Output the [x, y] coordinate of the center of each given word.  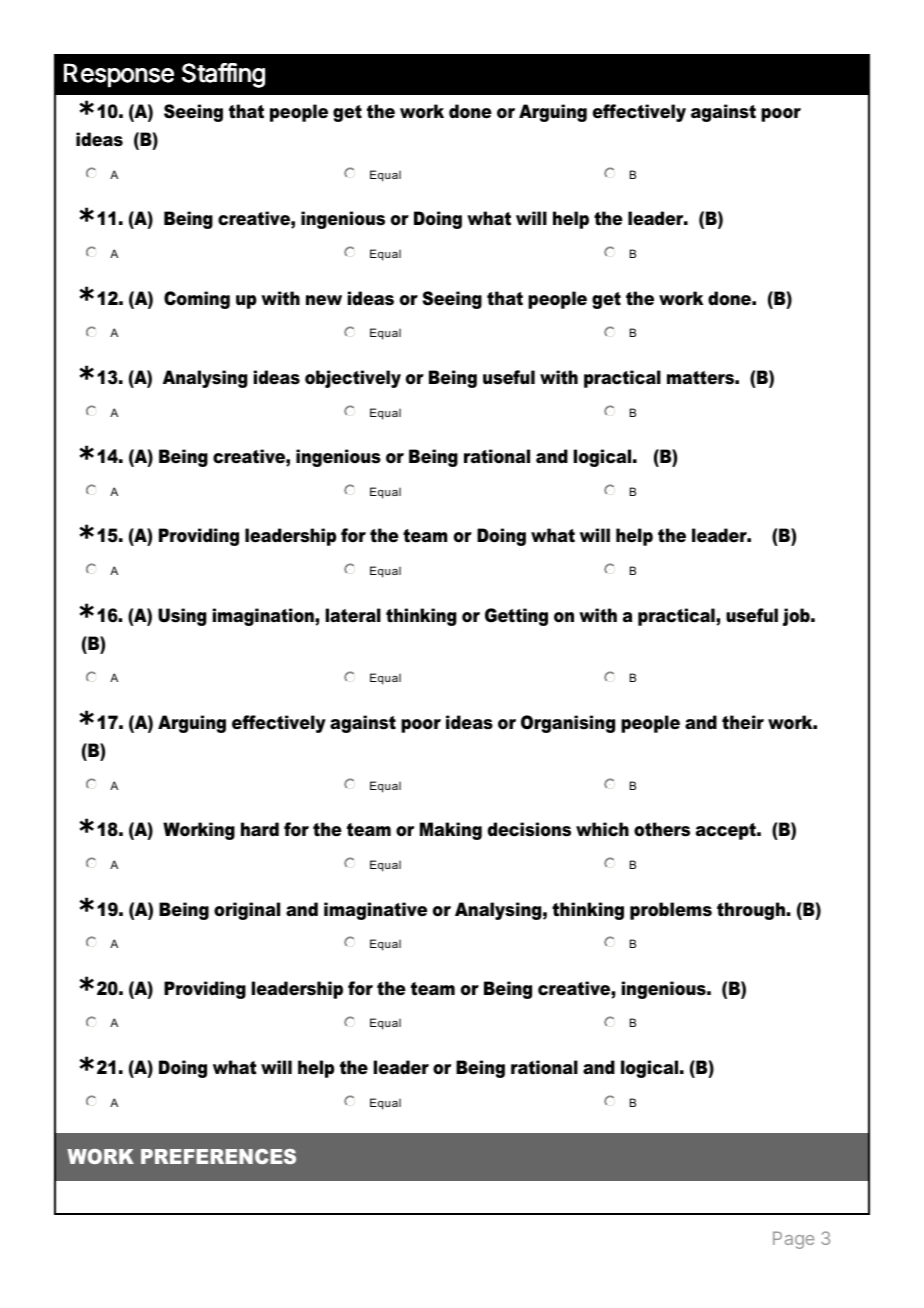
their [743, 722]
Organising [568, 724]
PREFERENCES [218, 1156]
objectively [353, 379]
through [752, 911]
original [247, 911]
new [324, 300]
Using [182, 617]
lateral [353, 615]
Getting [516, 617]
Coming [197, 300]
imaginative [375, 911]
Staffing [223, 75]
